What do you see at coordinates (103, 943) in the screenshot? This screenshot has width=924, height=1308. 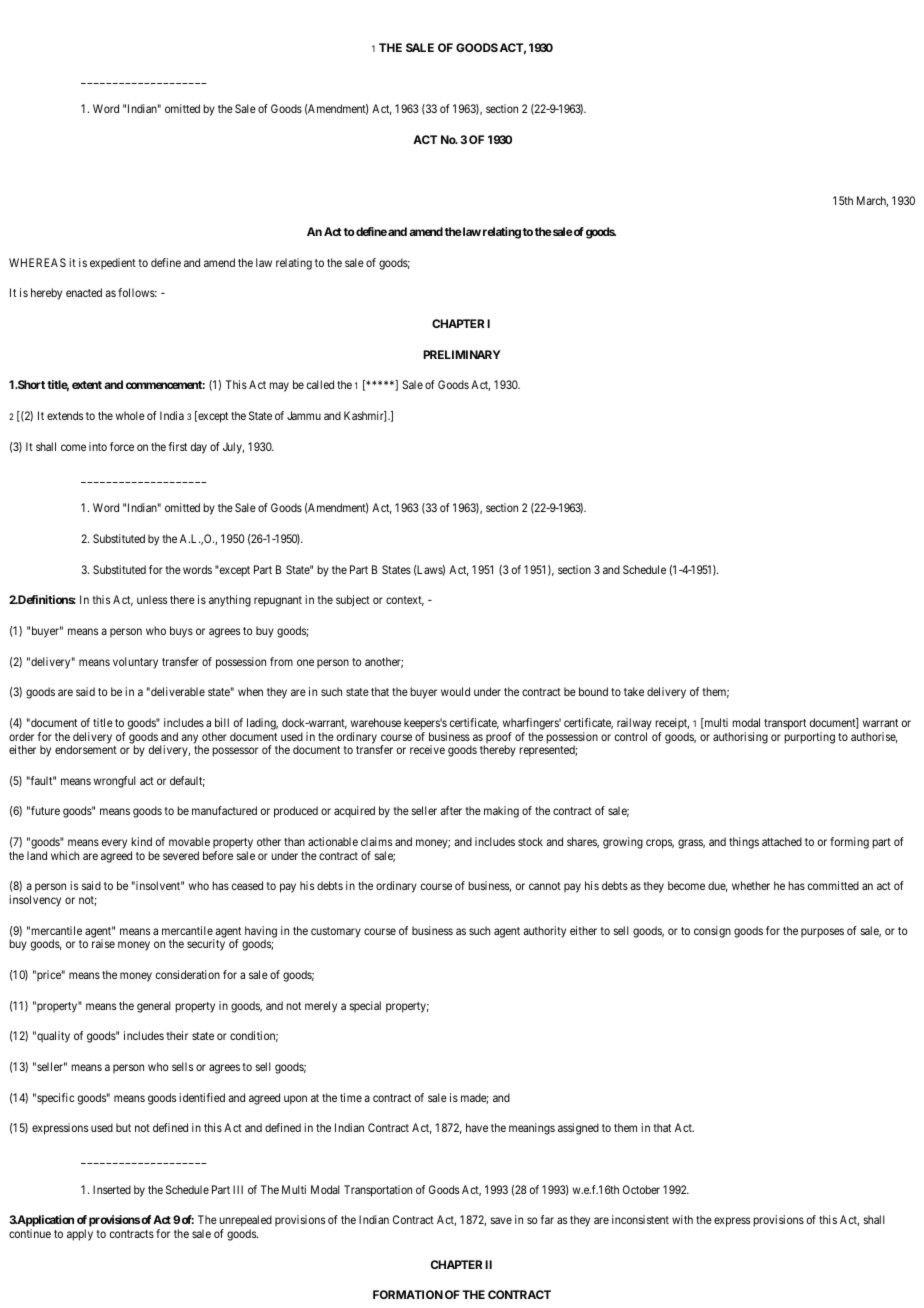 I see `raise` at bounding box center [103, 943].
